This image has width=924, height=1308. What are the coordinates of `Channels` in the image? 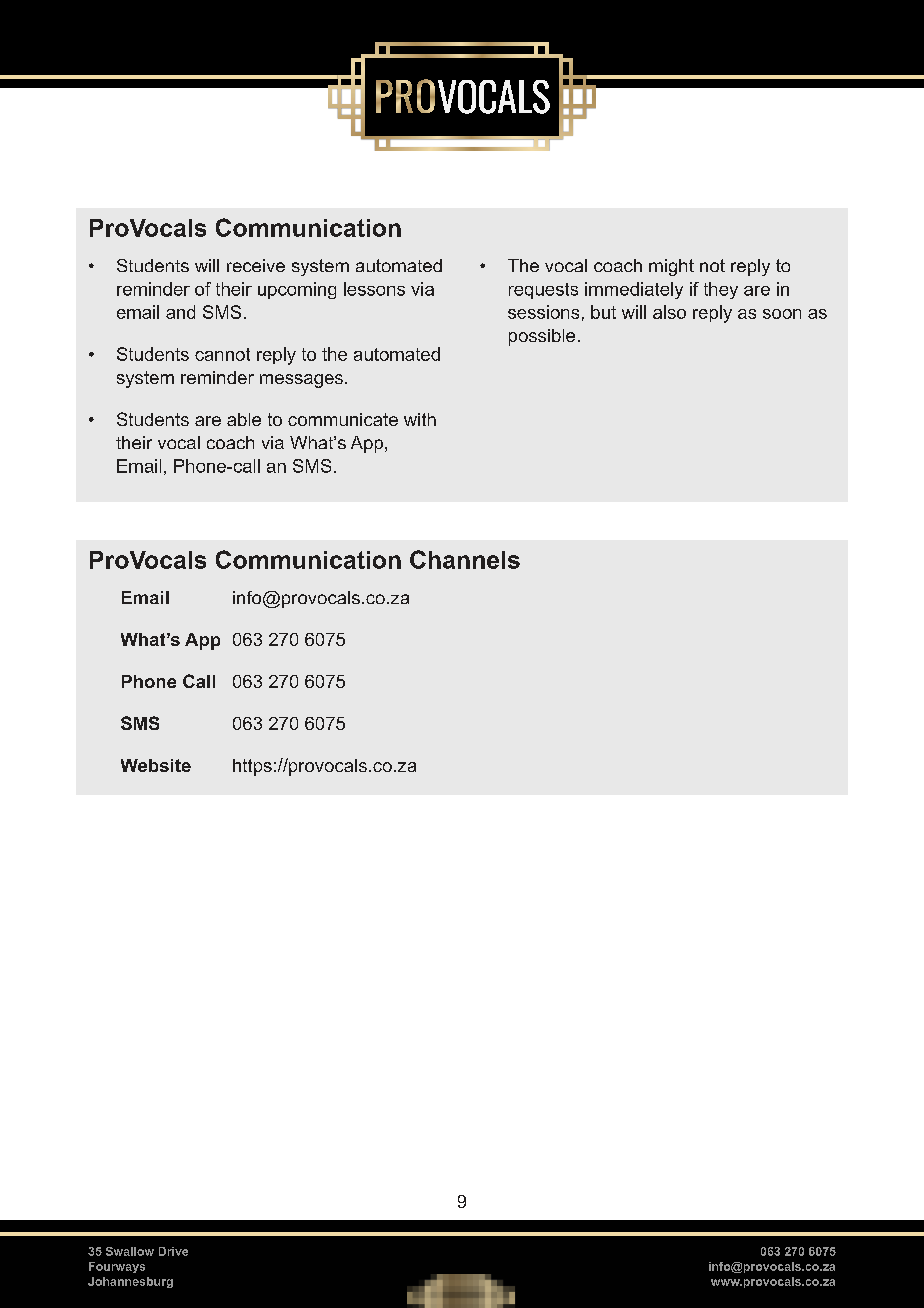 It's located at (465, 559).
